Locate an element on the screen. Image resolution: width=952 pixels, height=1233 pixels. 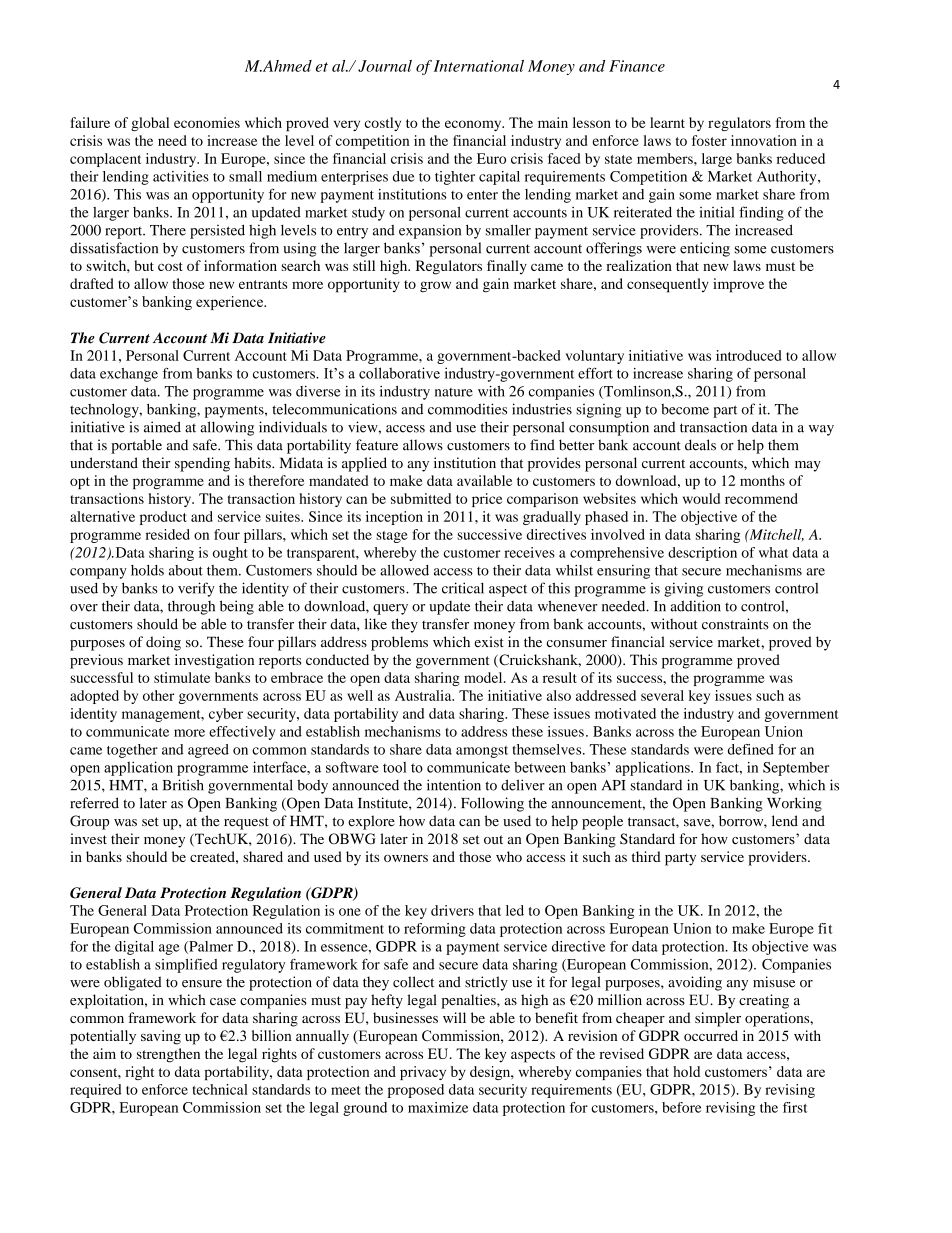
economies is located at coordinates (207, 122).
